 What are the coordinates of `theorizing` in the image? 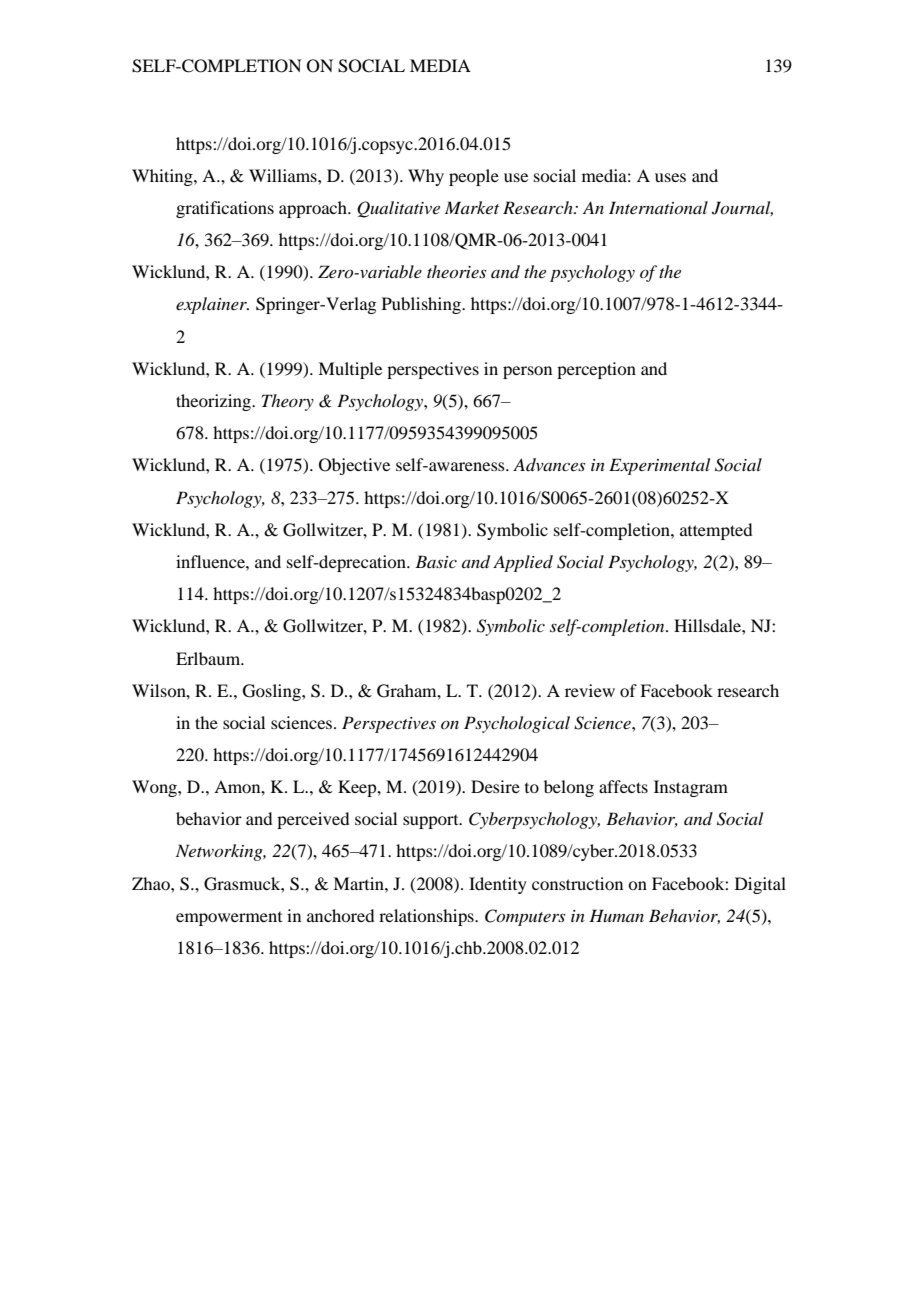 It's located at (215, 402).
